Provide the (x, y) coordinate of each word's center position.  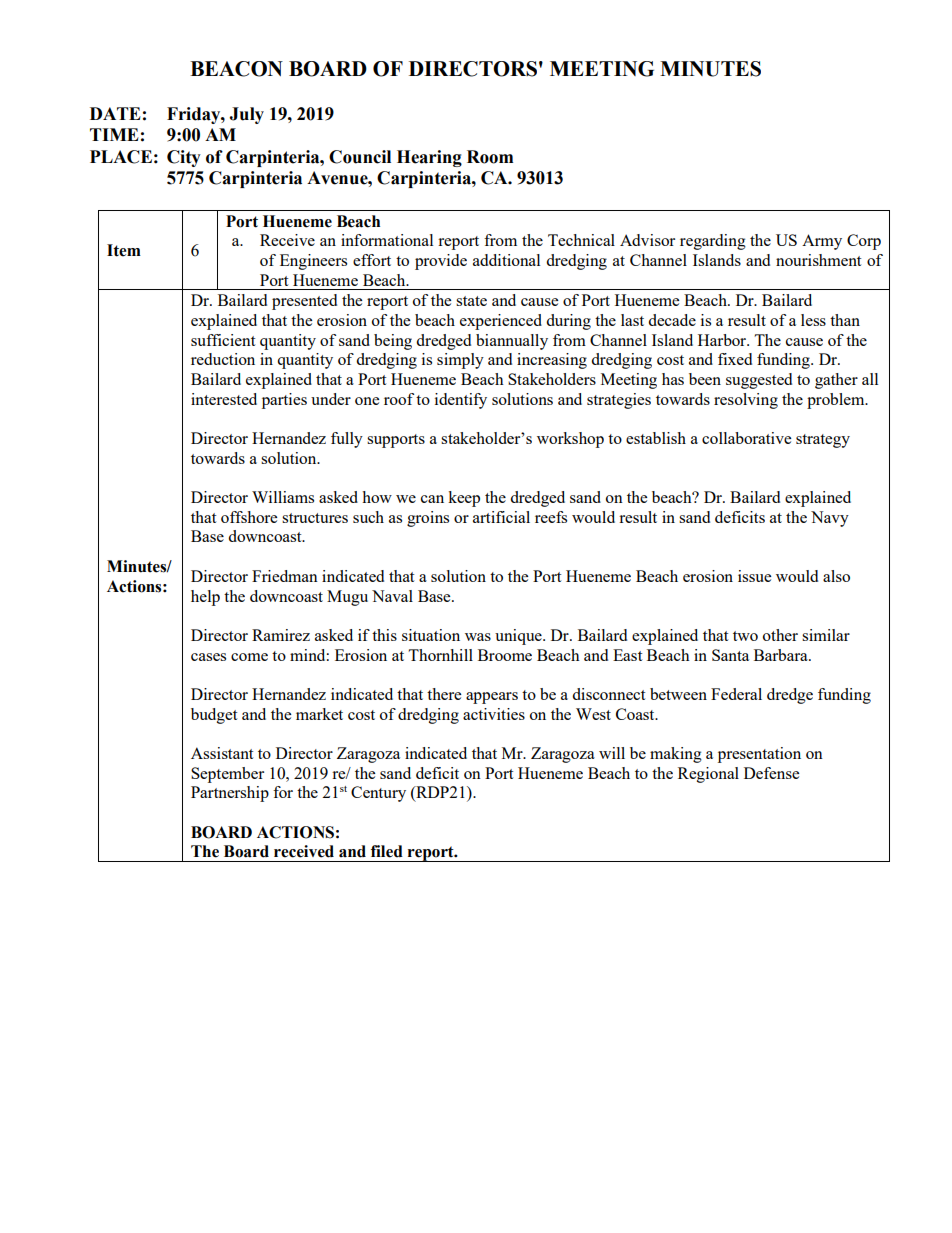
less (813, 320)
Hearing (429, 158)
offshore (249, 517)
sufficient (223, 340)
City (184, 158)
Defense (771, 773)
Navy (830, 519)
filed (387, 851)
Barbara (782, 655)
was (478, 637)
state (471, 301)
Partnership (230, 794)
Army (822, 242)
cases (208, 657)
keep (464, 499)
